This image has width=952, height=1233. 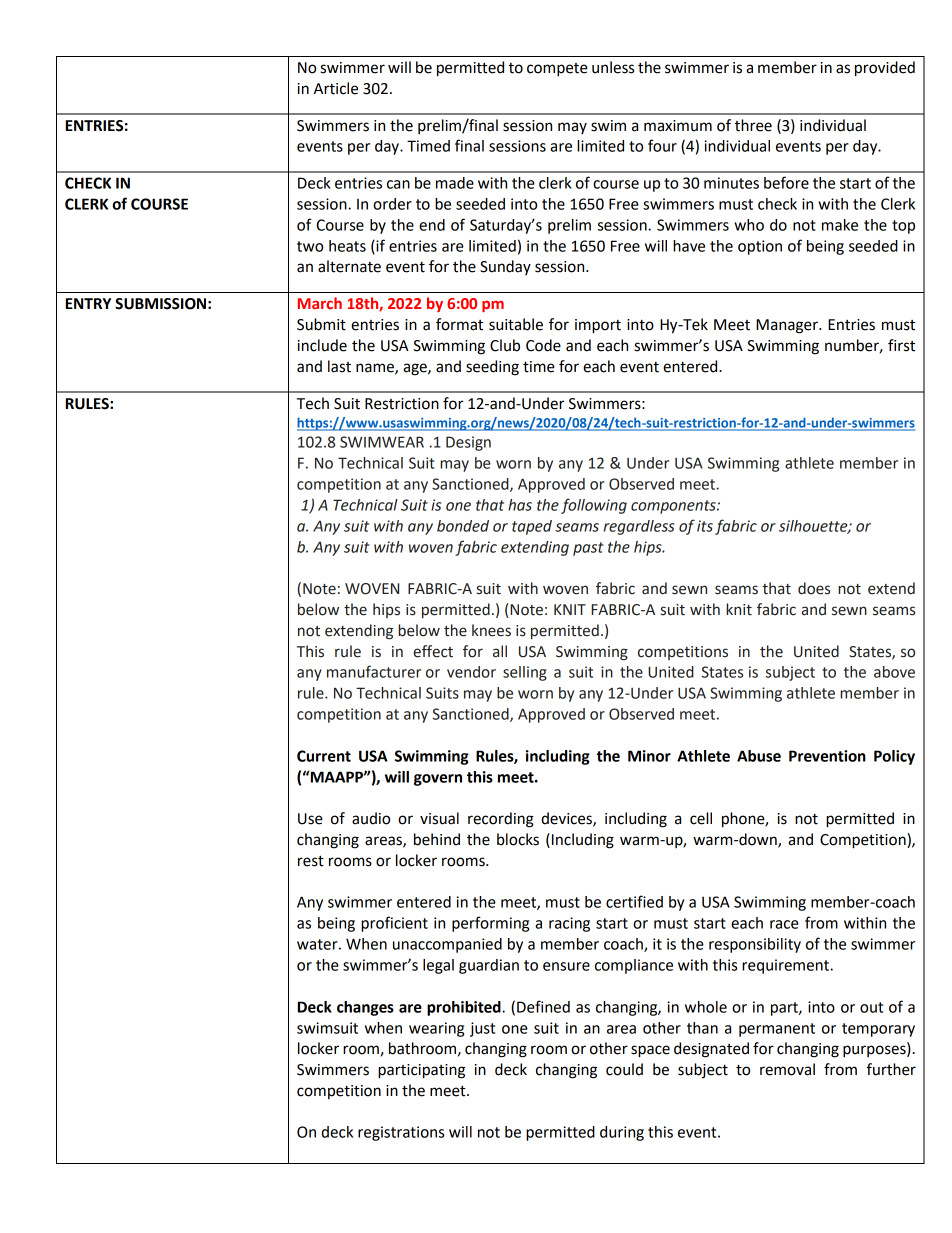 What do you see at coordinates (753, 125) in the image?
I see `three` at bounding box center [753, 125].
